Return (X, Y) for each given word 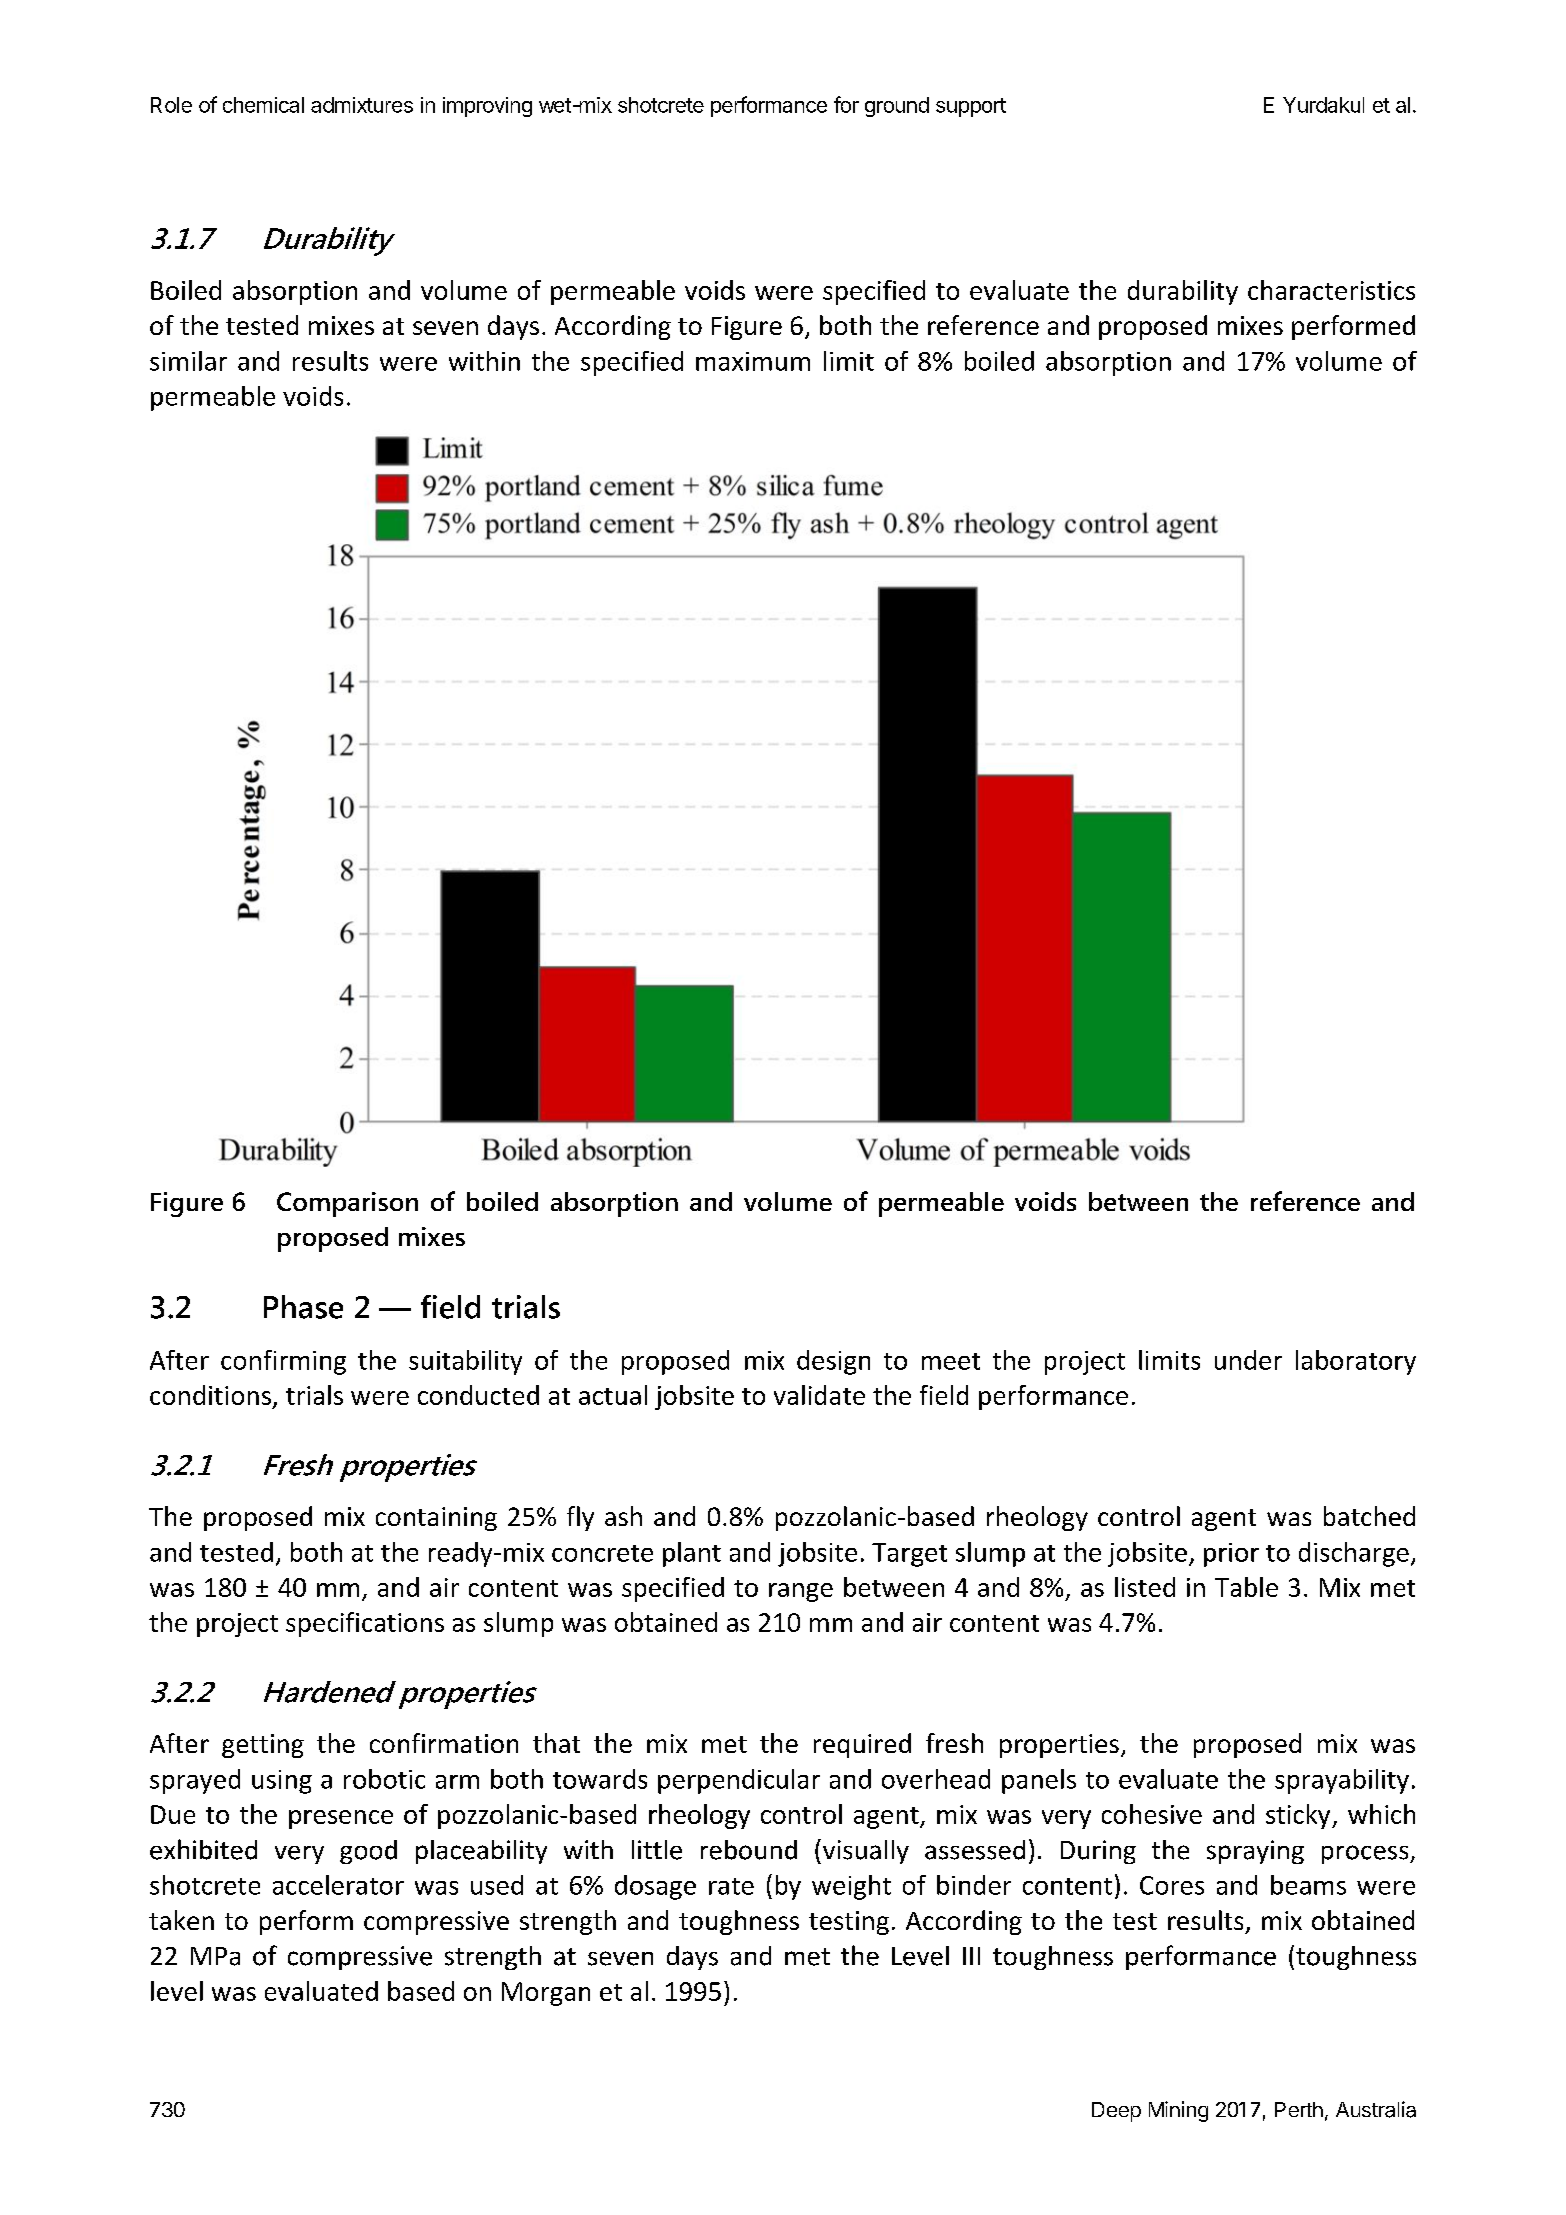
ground (897, 107)
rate (731, 1886)
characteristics (1331, 290)
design (833, 1362)
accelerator (338, 1885)
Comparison (347, 1204)
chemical (263, 105)
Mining (1178, 2111)
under (1248, 1360)
